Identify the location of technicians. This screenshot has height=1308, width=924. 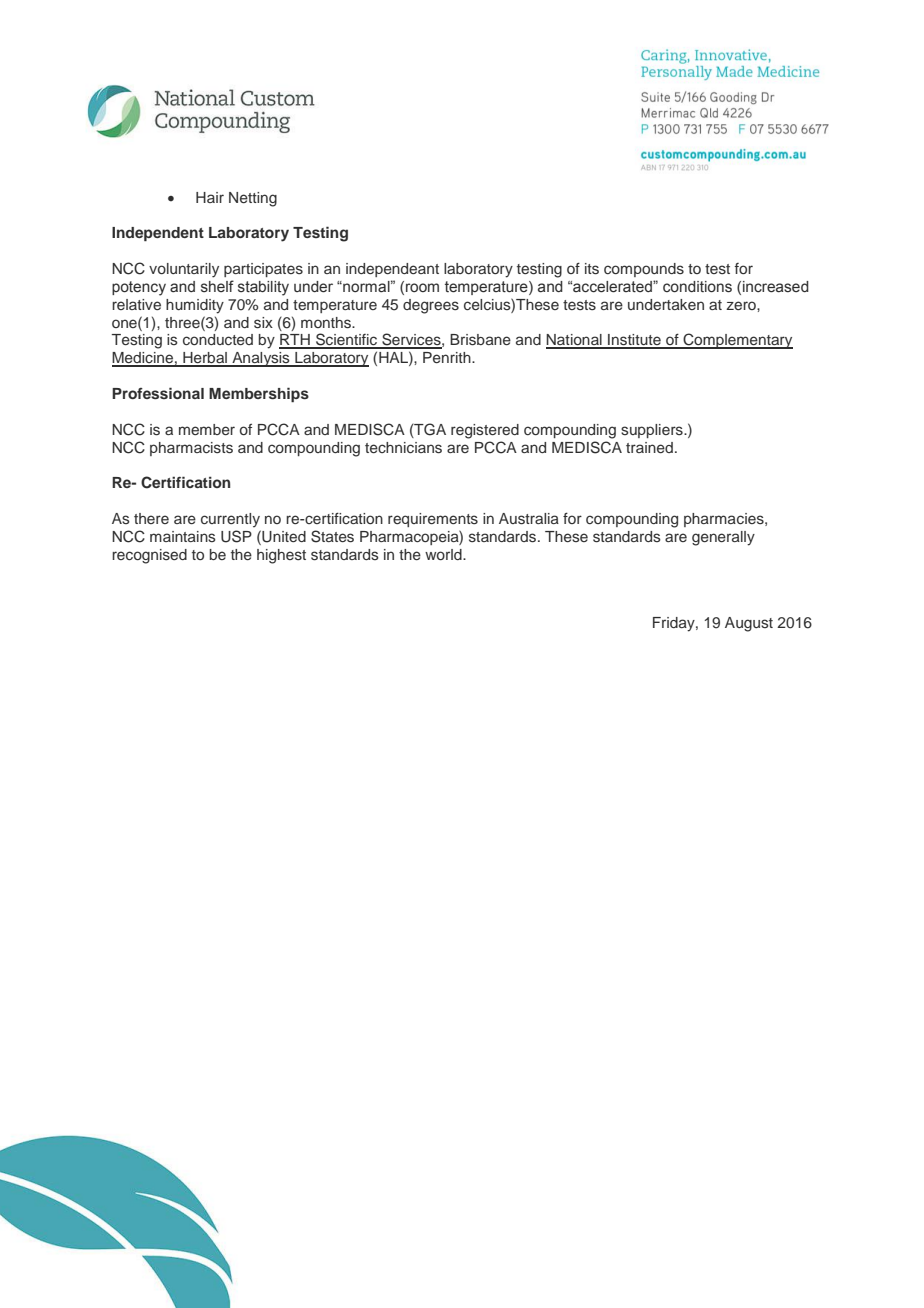
(403, 448).
